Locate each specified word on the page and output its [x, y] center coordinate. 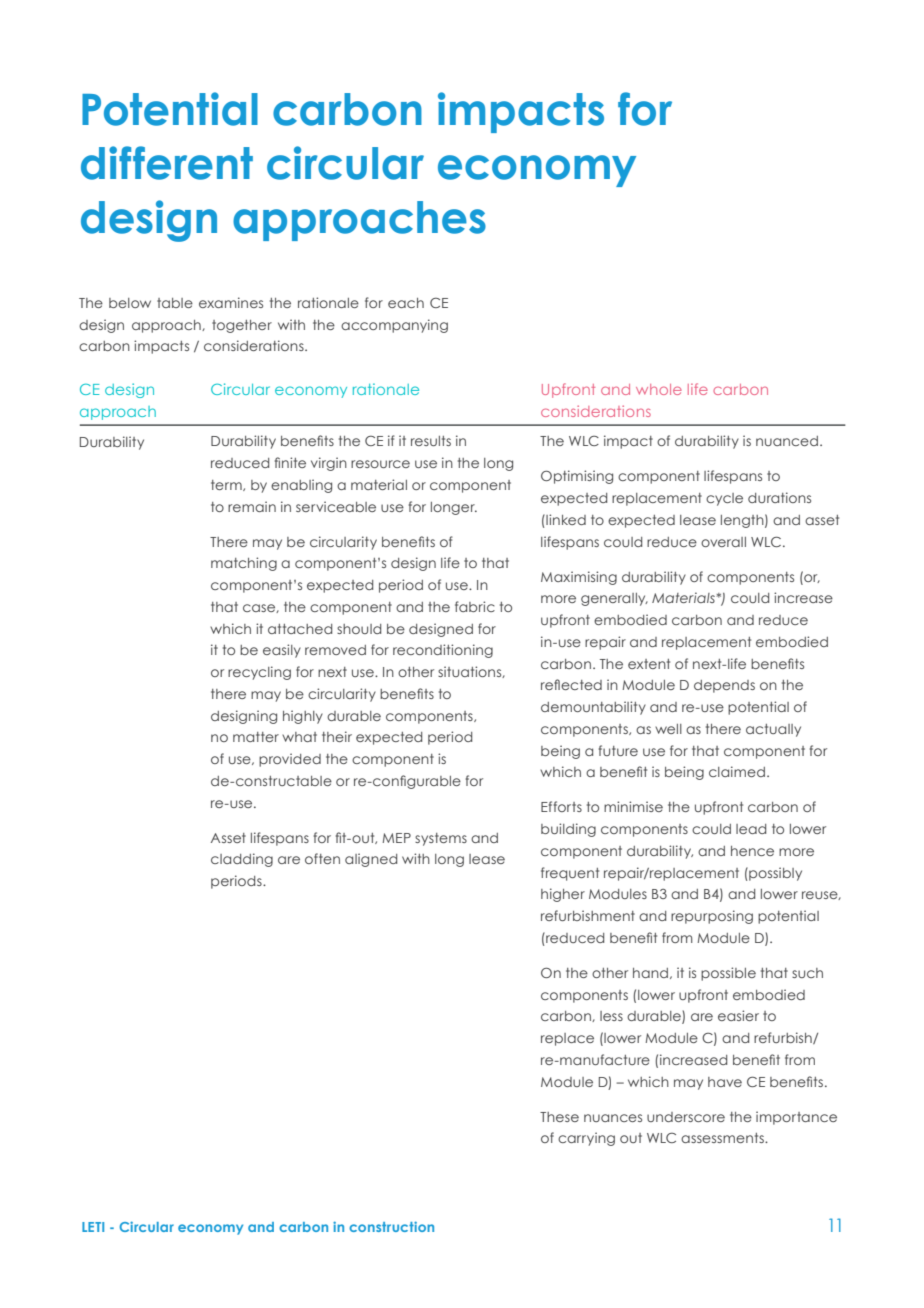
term [227, 485]
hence [752, 851]
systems [441, 839]
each [406, 303]
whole [659, 389]
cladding [242, 860]
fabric [475, 606]
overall [723, 542]
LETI [93, 1227]
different [167, 163]
